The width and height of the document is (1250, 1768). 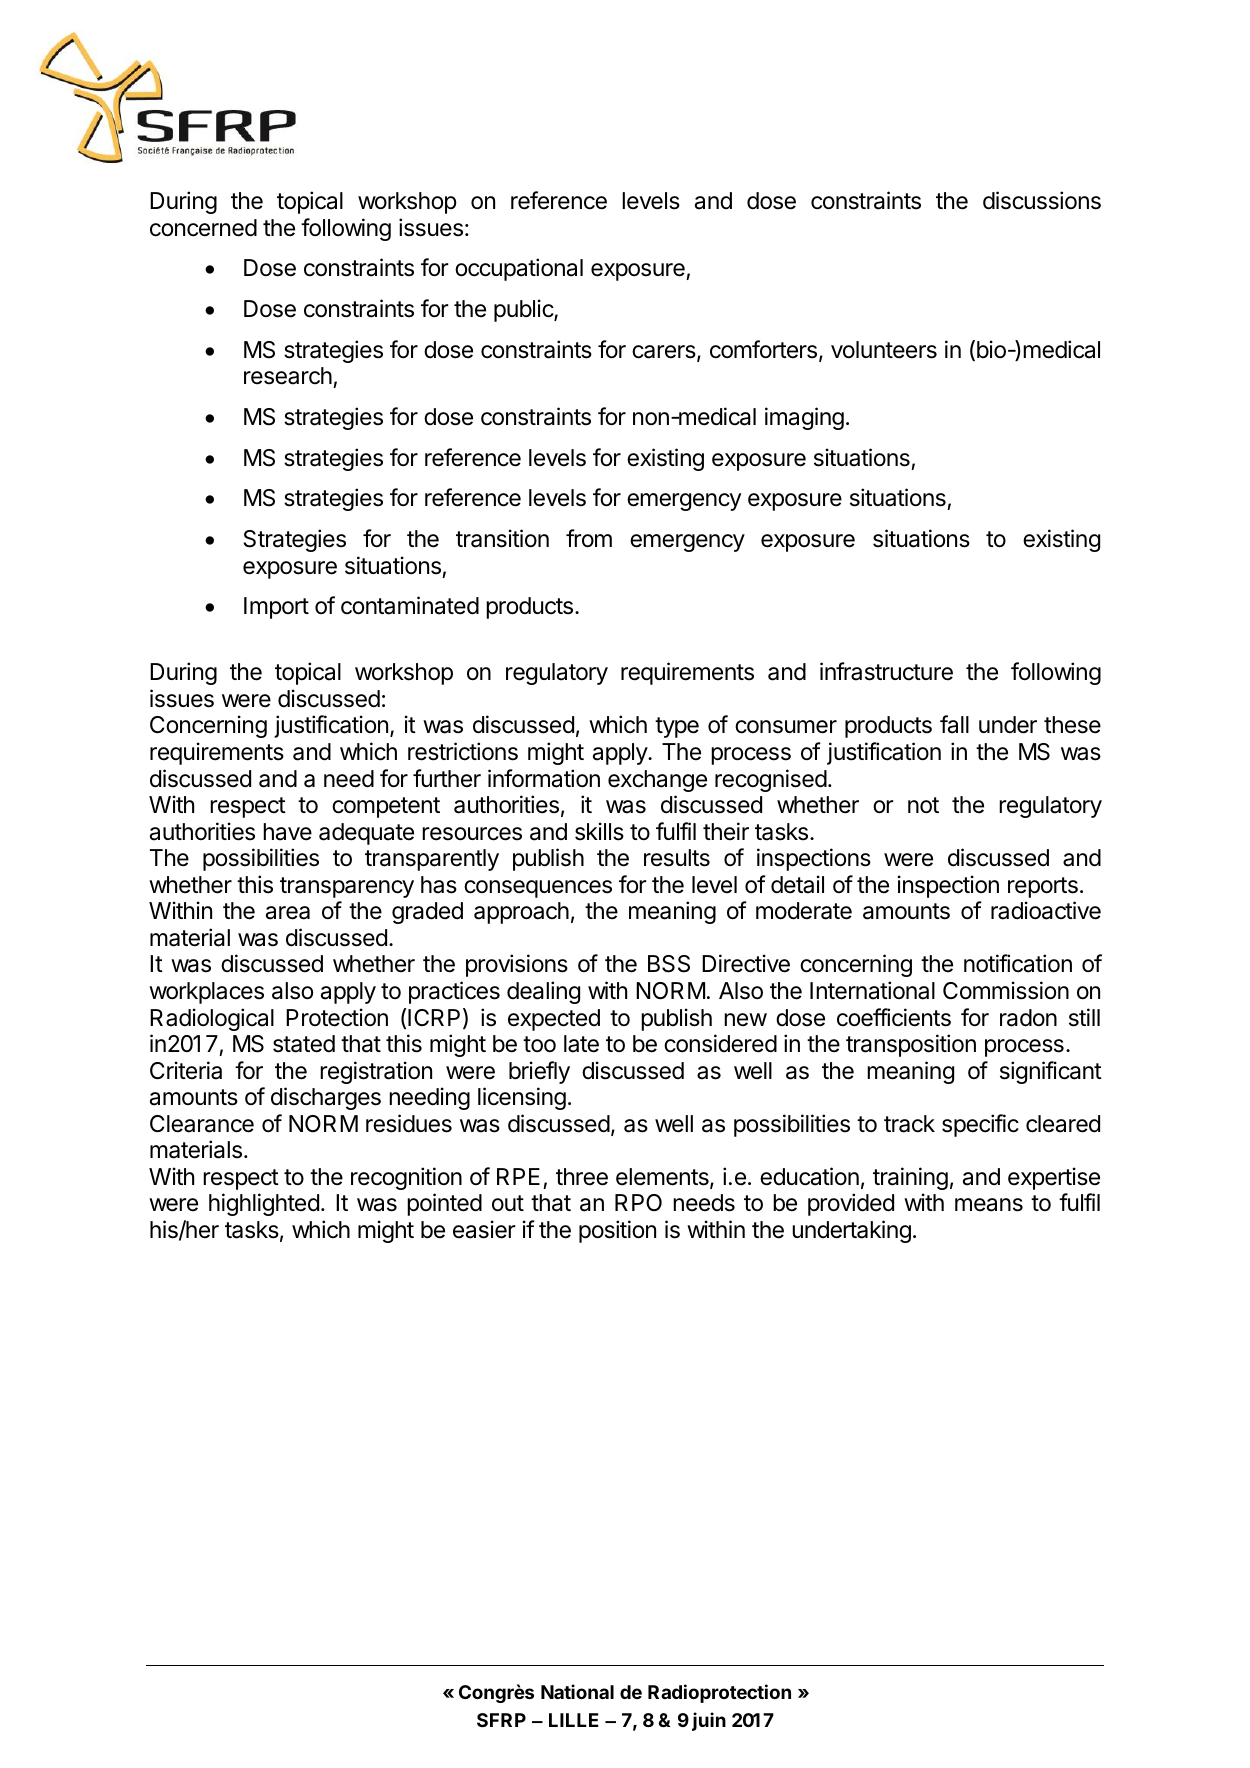 I want to click on discussions, so click(x=1042, y=200).
